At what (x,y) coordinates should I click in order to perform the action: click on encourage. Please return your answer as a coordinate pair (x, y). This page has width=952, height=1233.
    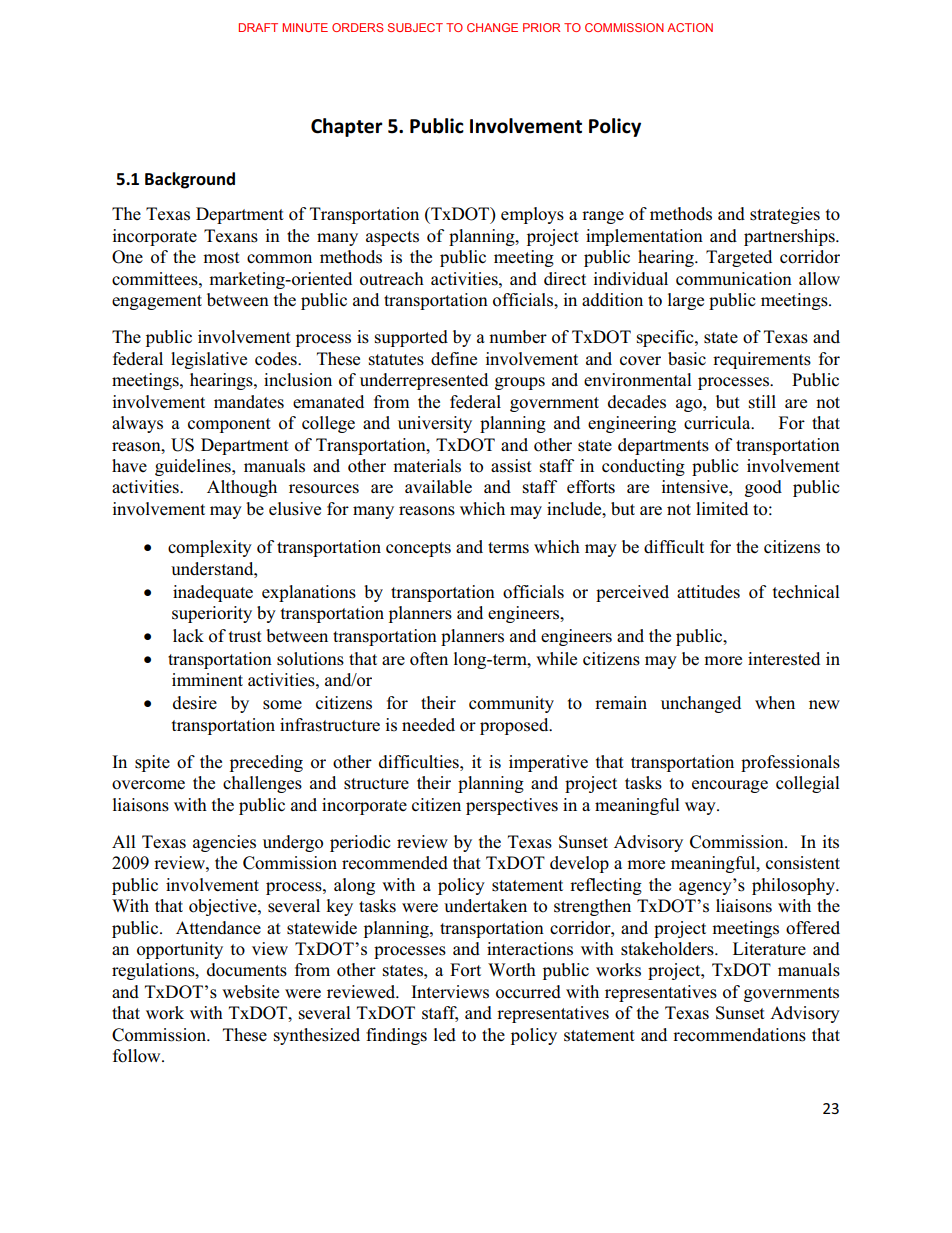
    Looking at the image, I should click on (730, 786).
